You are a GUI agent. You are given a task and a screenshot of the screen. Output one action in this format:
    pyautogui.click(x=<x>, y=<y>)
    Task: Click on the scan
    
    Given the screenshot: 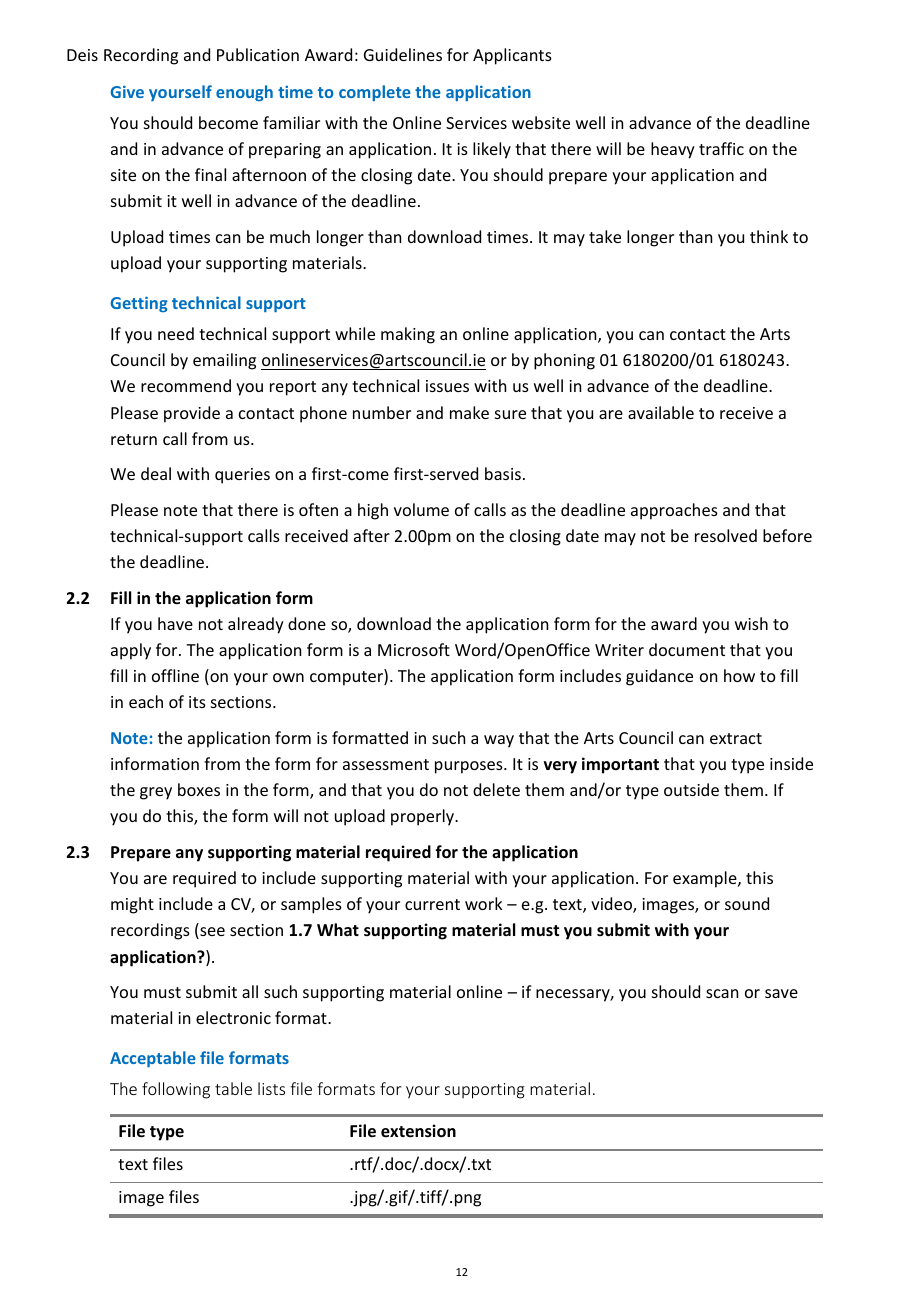 What is the action you would take?
    pyautogui.click(x=722, y=993)
